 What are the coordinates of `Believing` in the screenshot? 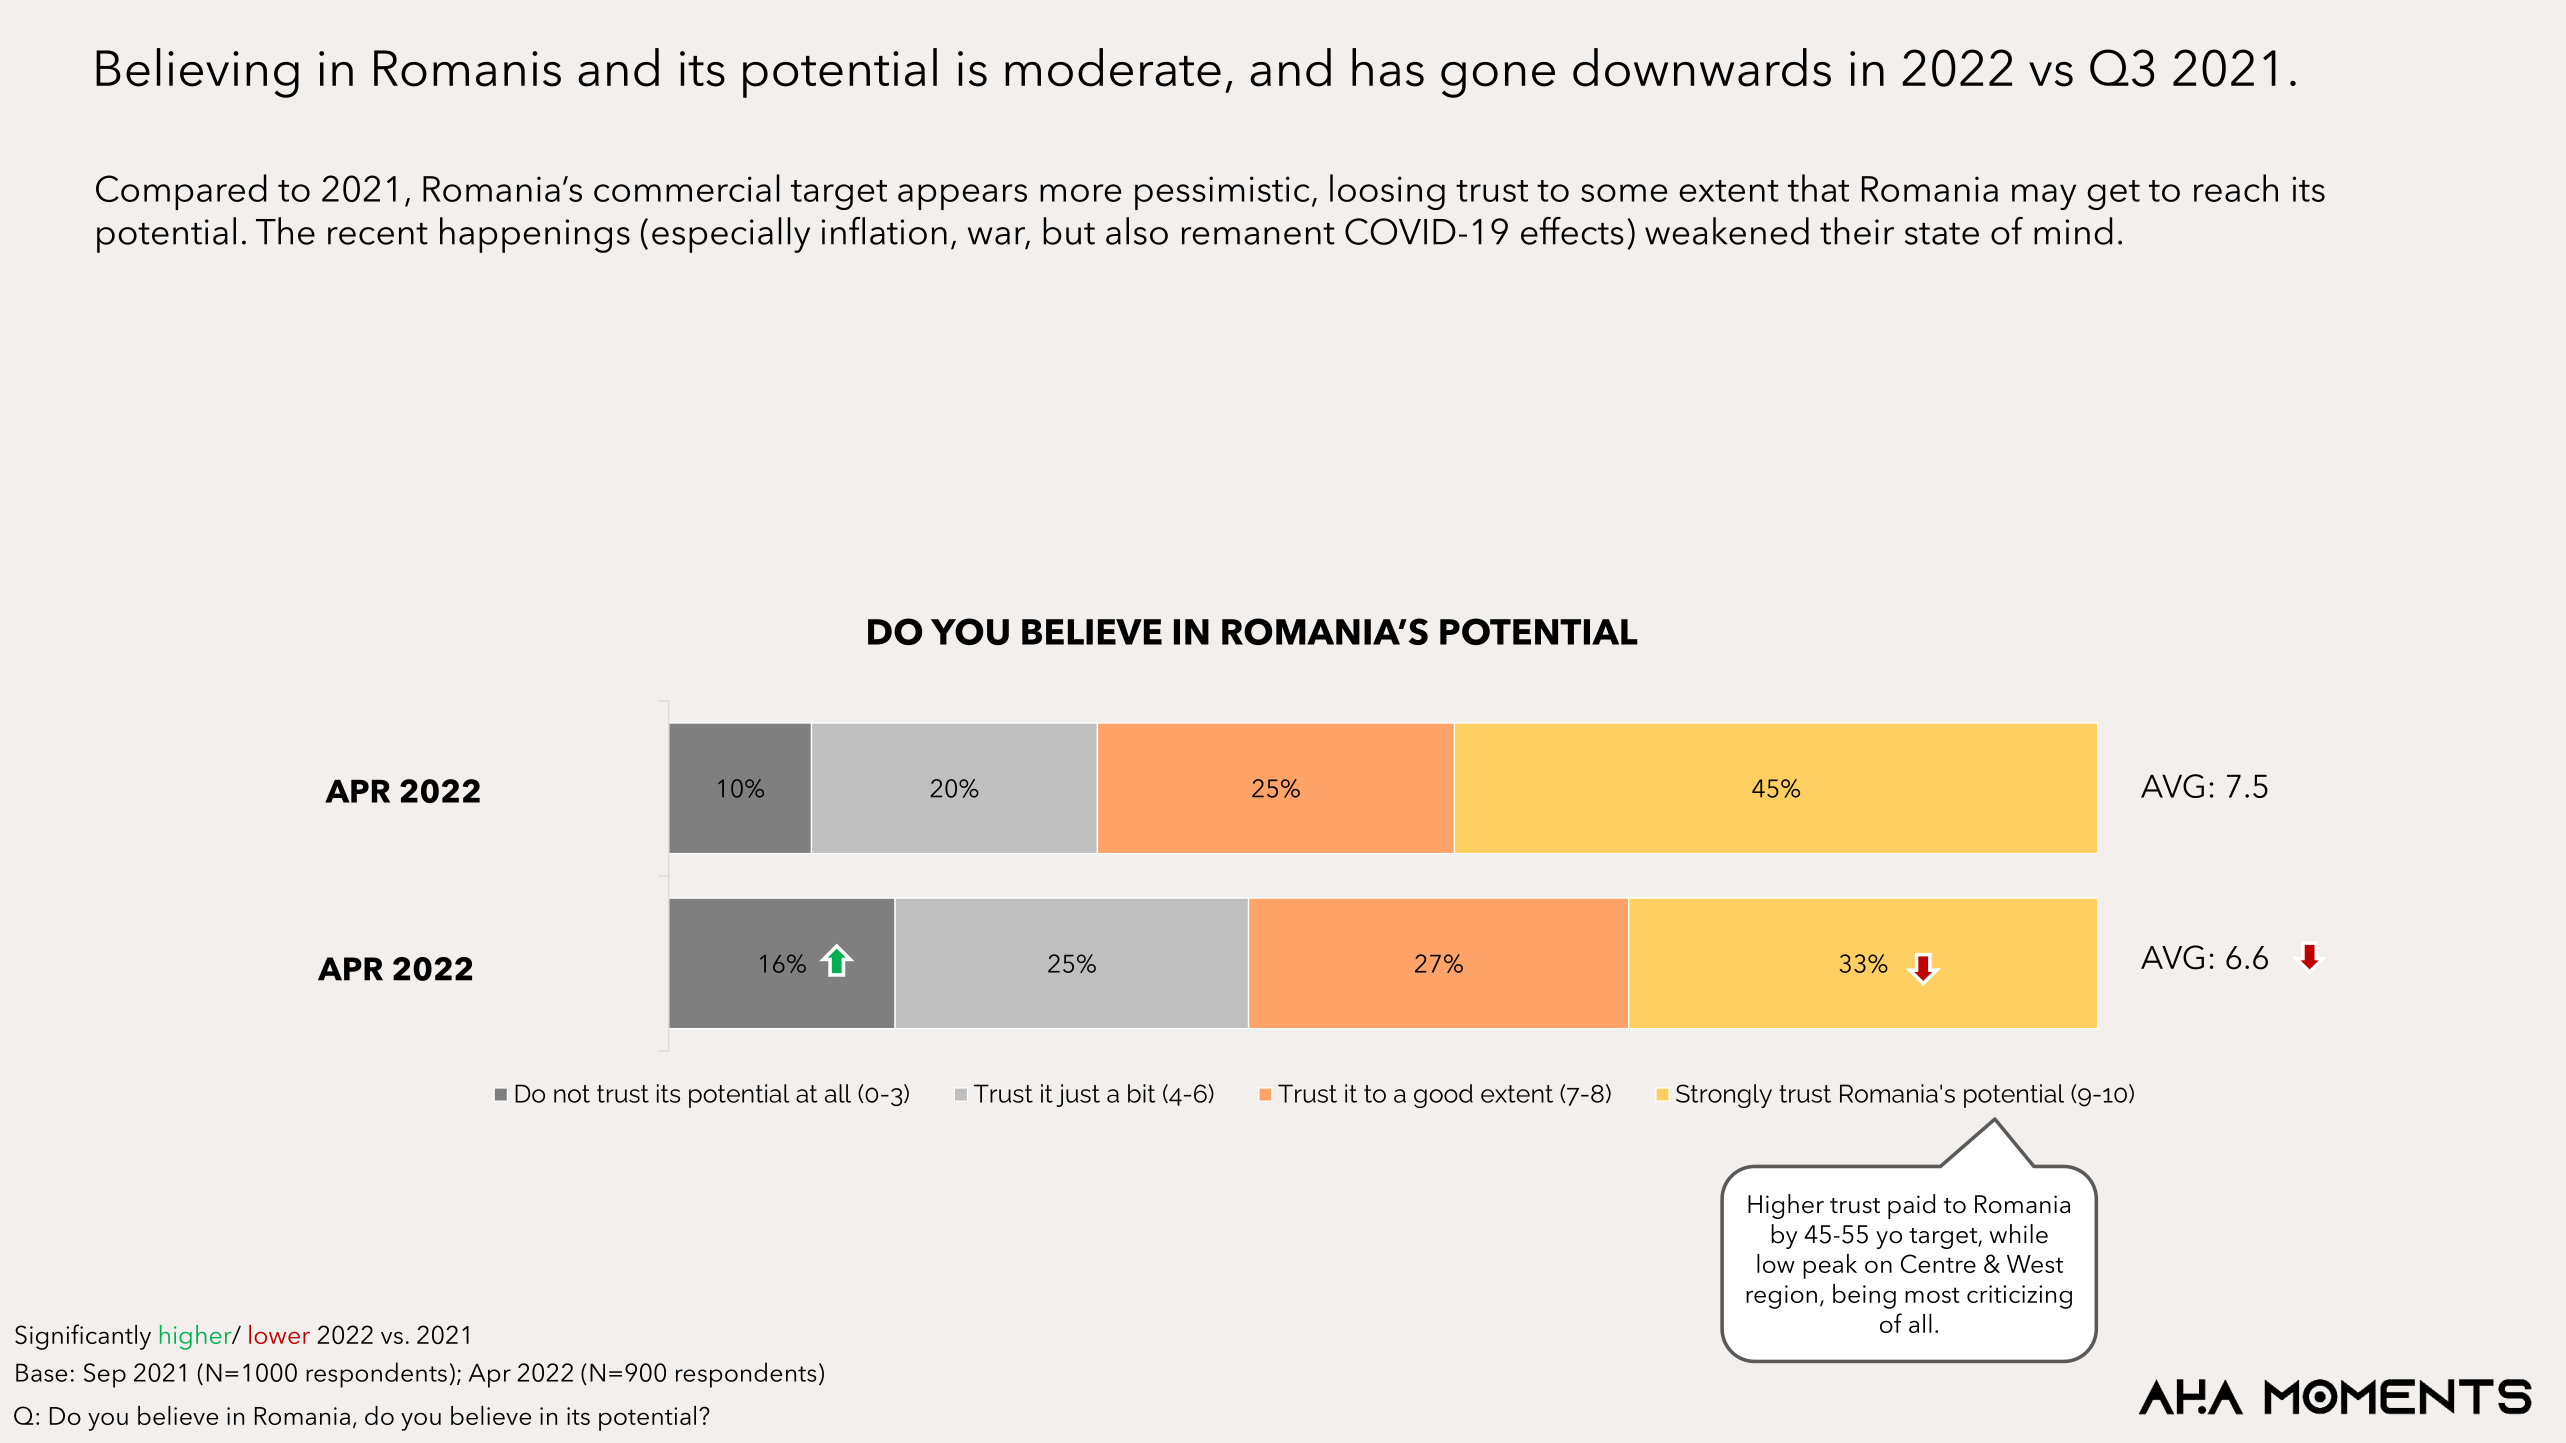 It's located at (197, 73).
